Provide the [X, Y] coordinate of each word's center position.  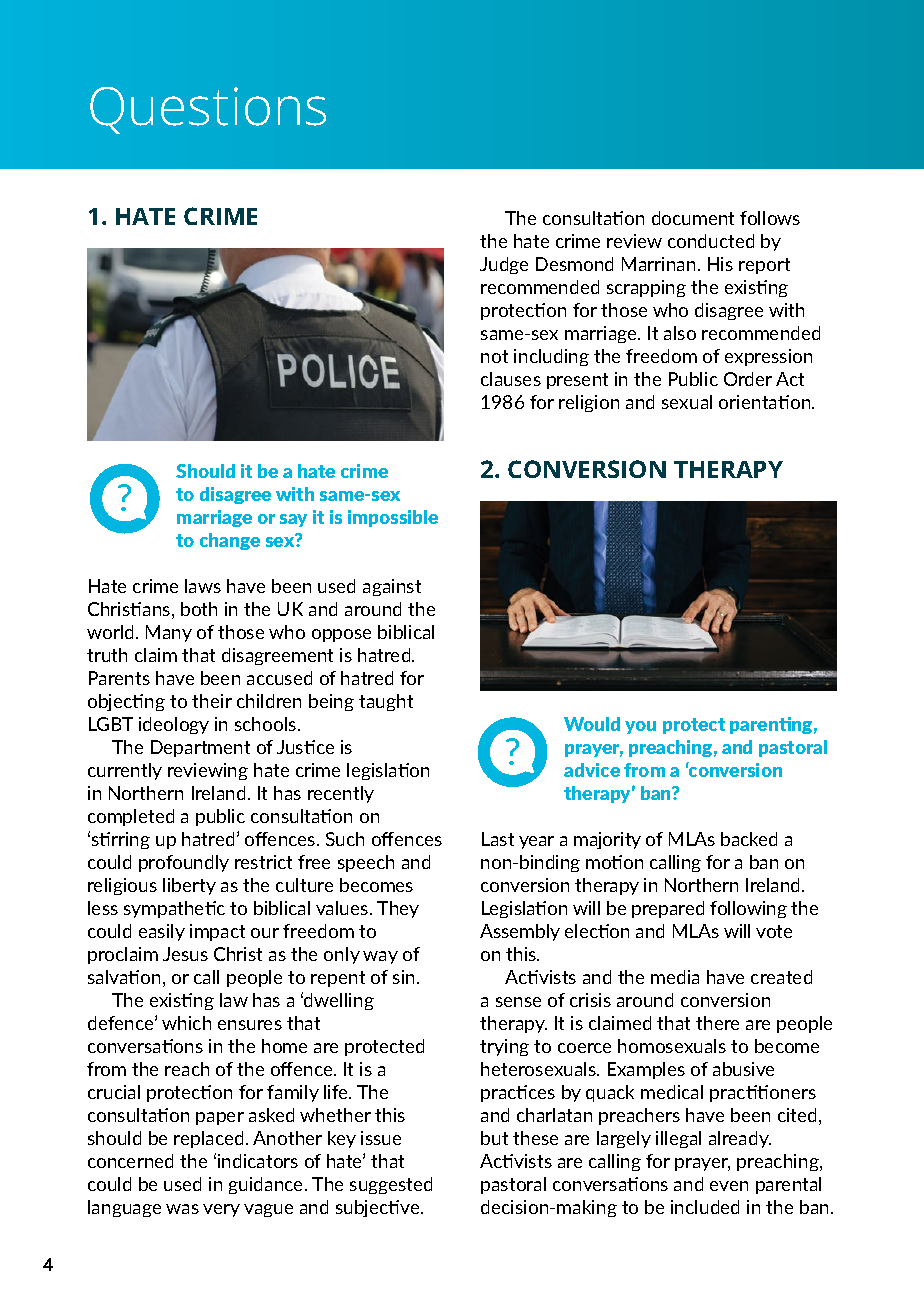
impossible [393, 518]
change [230, 541]
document [693, 218]
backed [749, 839]
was [182, 1209]
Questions [208, 110]
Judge [504, 265]
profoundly [184, 863]
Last [498, 839]
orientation [766, 402]
